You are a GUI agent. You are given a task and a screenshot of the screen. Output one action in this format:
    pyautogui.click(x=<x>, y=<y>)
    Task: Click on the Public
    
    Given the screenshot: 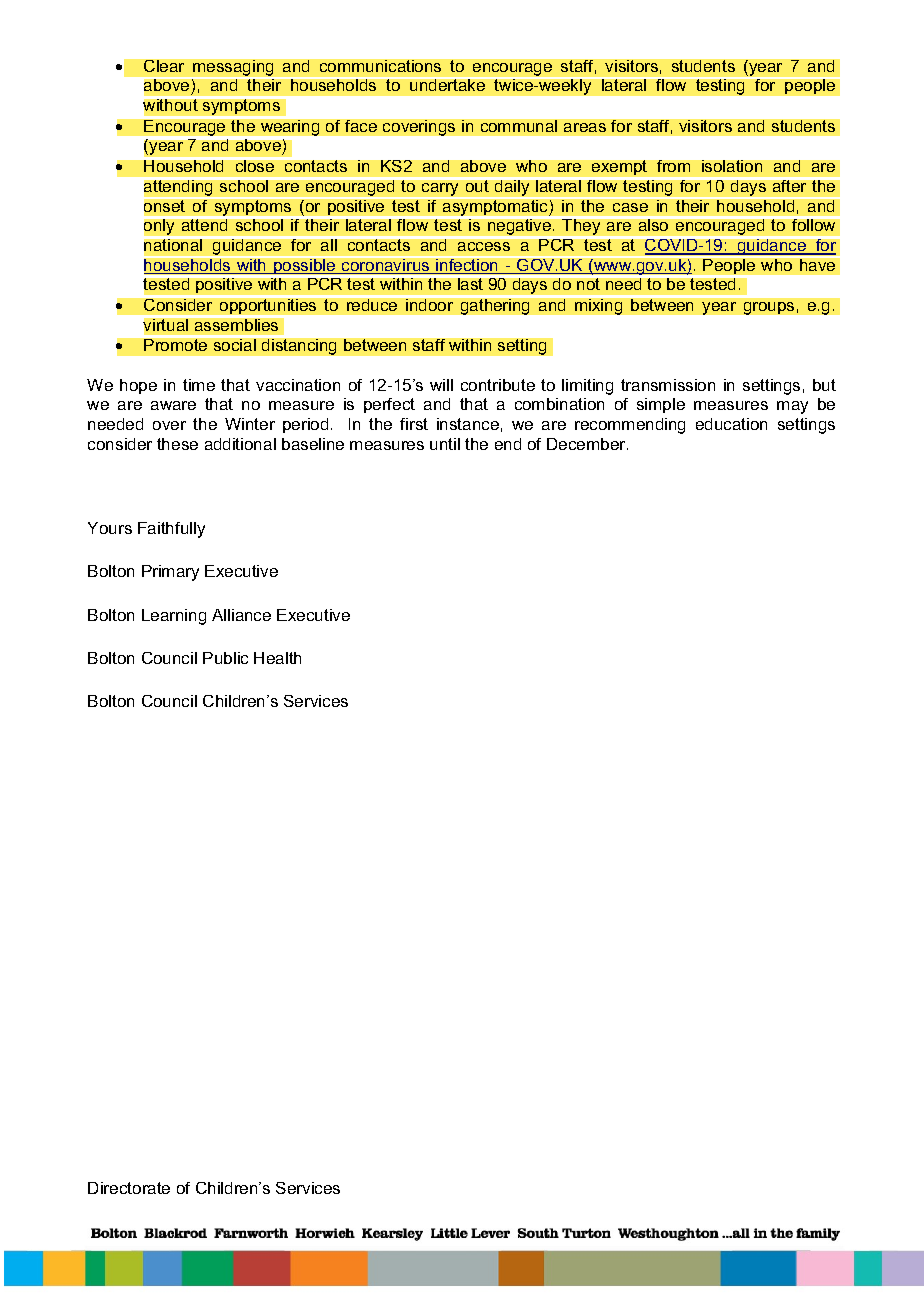 What is the action you would take?
    pyautogui.click(x=225, y=658)
